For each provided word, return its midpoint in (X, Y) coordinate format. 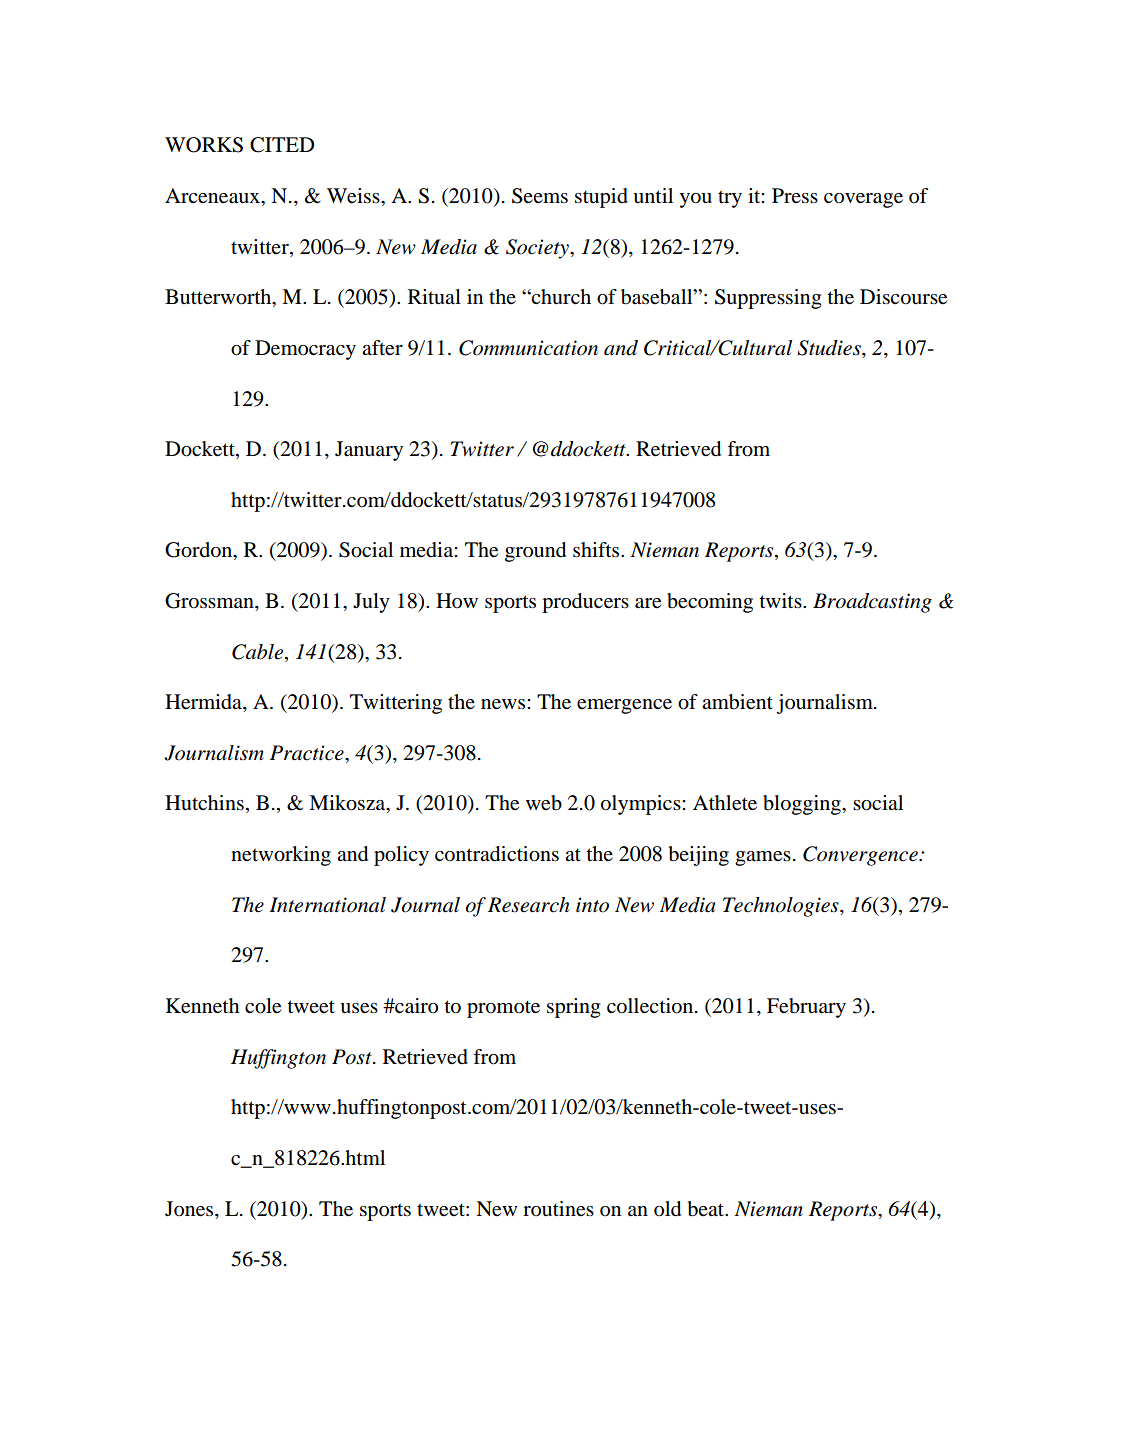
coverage (863, 200)
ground (535, 552)
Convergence (861, 856)
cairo (415, 1006)
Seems (540, 196)
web (544, 803)
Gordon (200, 551)
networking (281, 856)
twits (781, 600)
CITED (282, 145)
